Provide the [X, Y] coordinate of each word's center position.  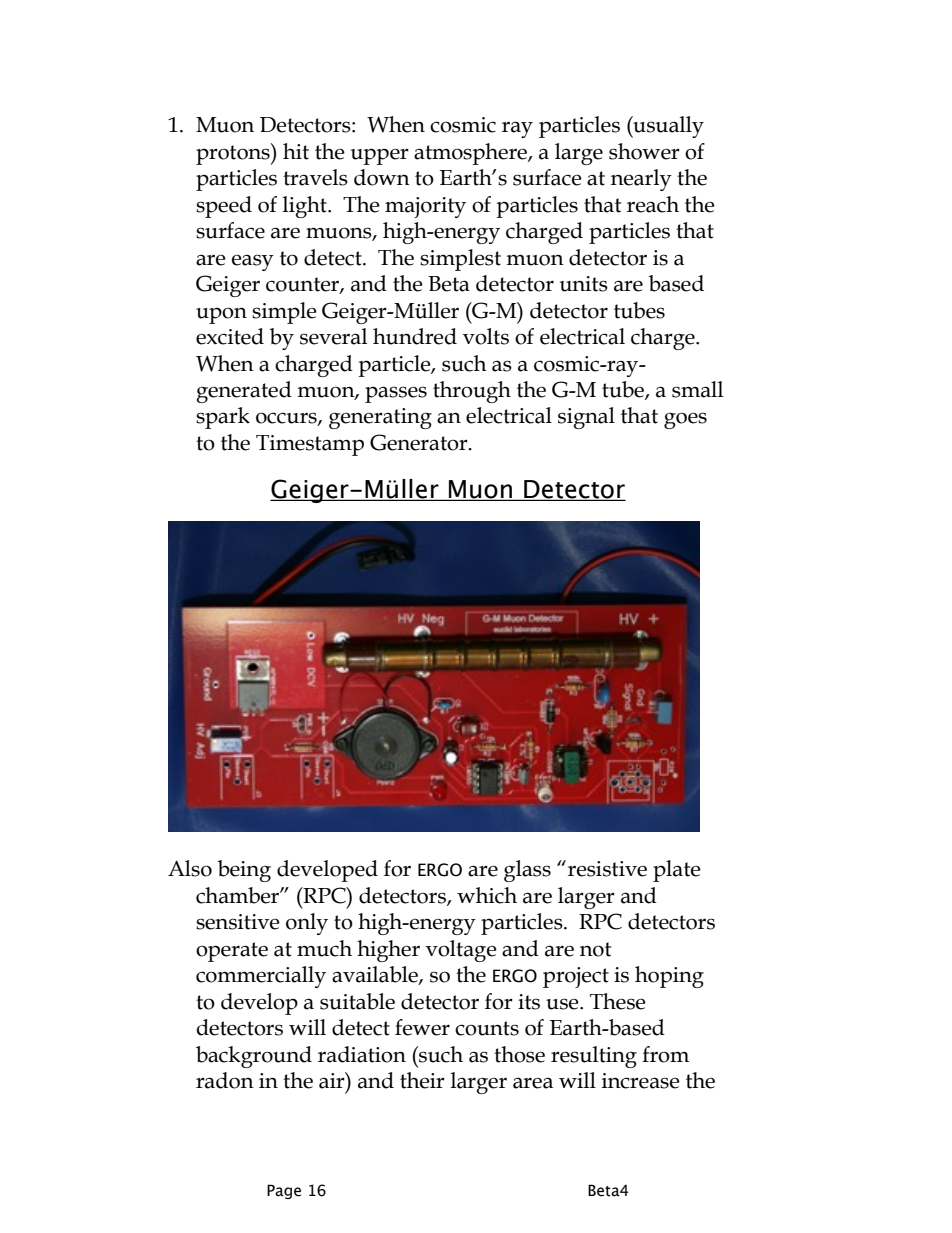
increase [641, 1081]
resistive [607, 869]
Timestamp [310, 445]
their [422, 1080]
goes [685, 420]
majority [425, 207]
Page [284, 1191]
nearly [641, 180]
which [487, 895]
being [244, 871]
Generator [420, 442]
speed [224, 207]
